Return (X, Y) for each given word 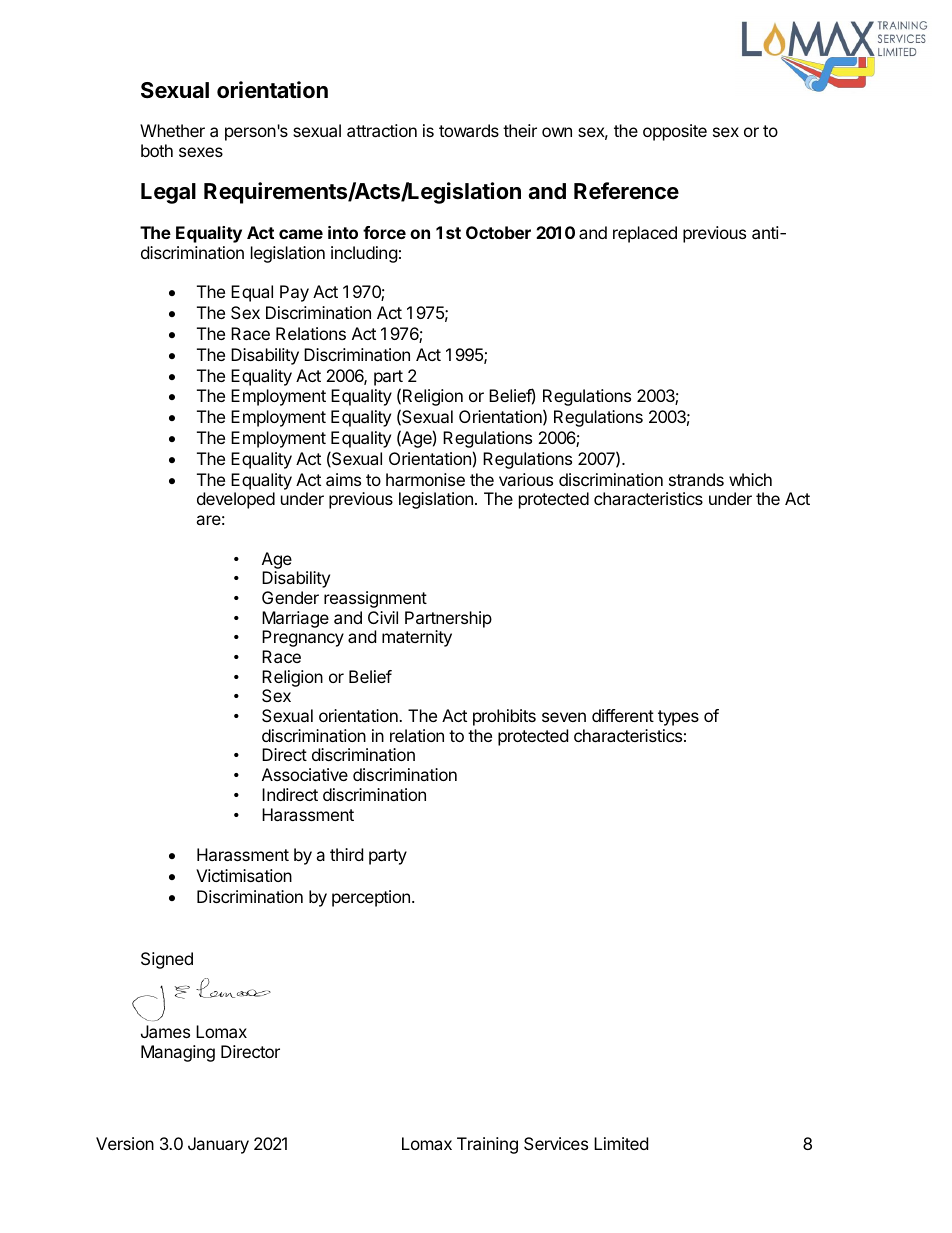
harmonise (425, 479)
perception (371, 898)
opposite (675, 132)
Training (487, 1145)
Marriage (295, 619)
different (623, 715)
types (678, 718)
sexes (201, 152)
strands (696, 479)
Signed (167, 960)
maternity (417, 638)
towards (469, 130)
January (218, 1145)
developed (236, 500)
